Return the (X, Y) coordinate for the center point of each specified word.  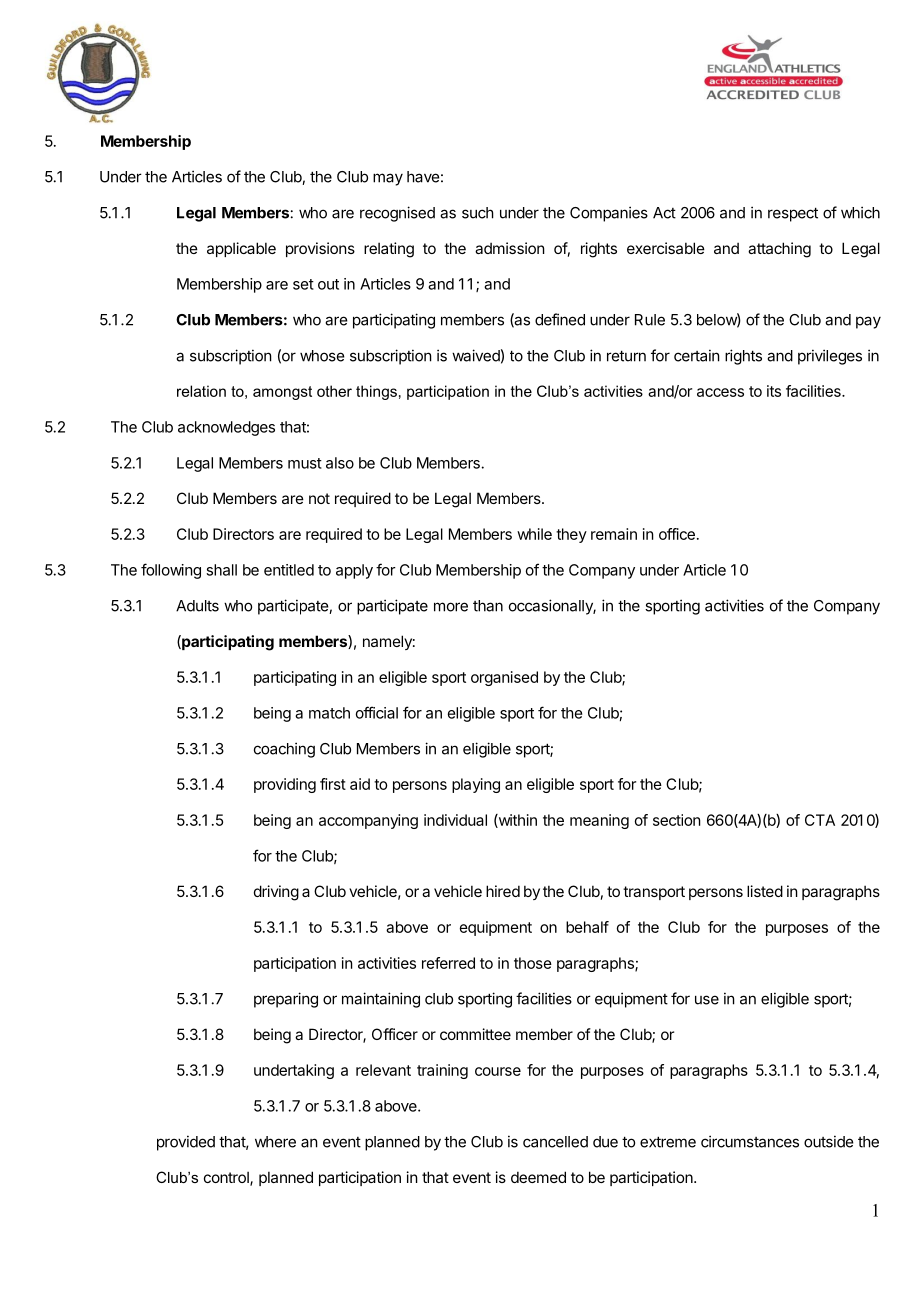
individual (455, 820)
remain (614, 534)
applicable (241, 249)
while (534, 534)
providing (285, 785)
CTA (820, 820)
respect (793, 214)
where (275, 1142)
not (319, 498)
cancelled (555, 1142)
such (478, 213)
